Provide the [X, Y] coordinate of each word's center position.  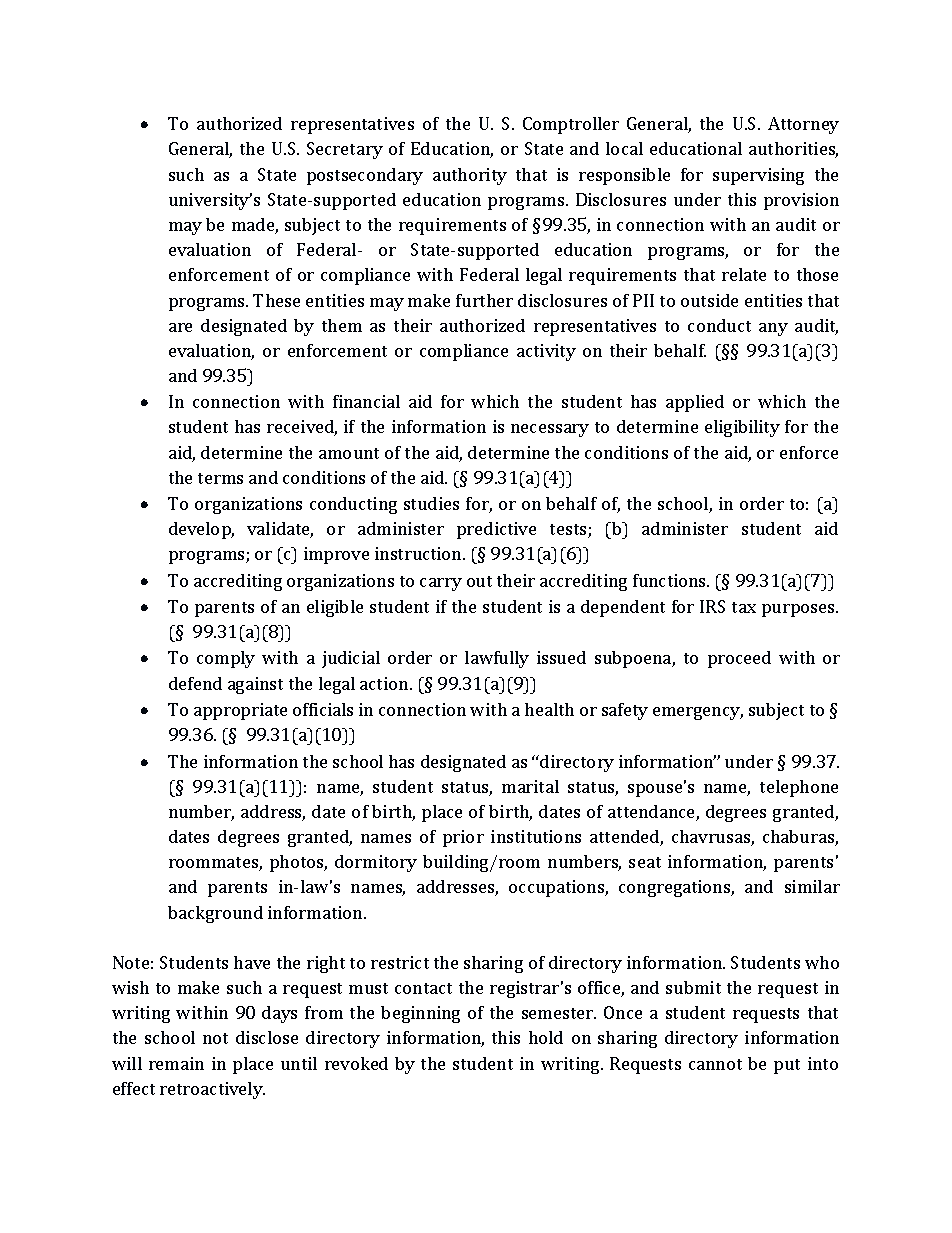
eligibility [742, 428]
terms [220, 478]
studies [431, 503]
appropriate [240, 711]
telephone [799, 788]
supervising [758, 176]
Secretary [345, 150]
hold [546, 1037]
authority [470, 176]
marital [530, 786]
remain [176, 1063]
